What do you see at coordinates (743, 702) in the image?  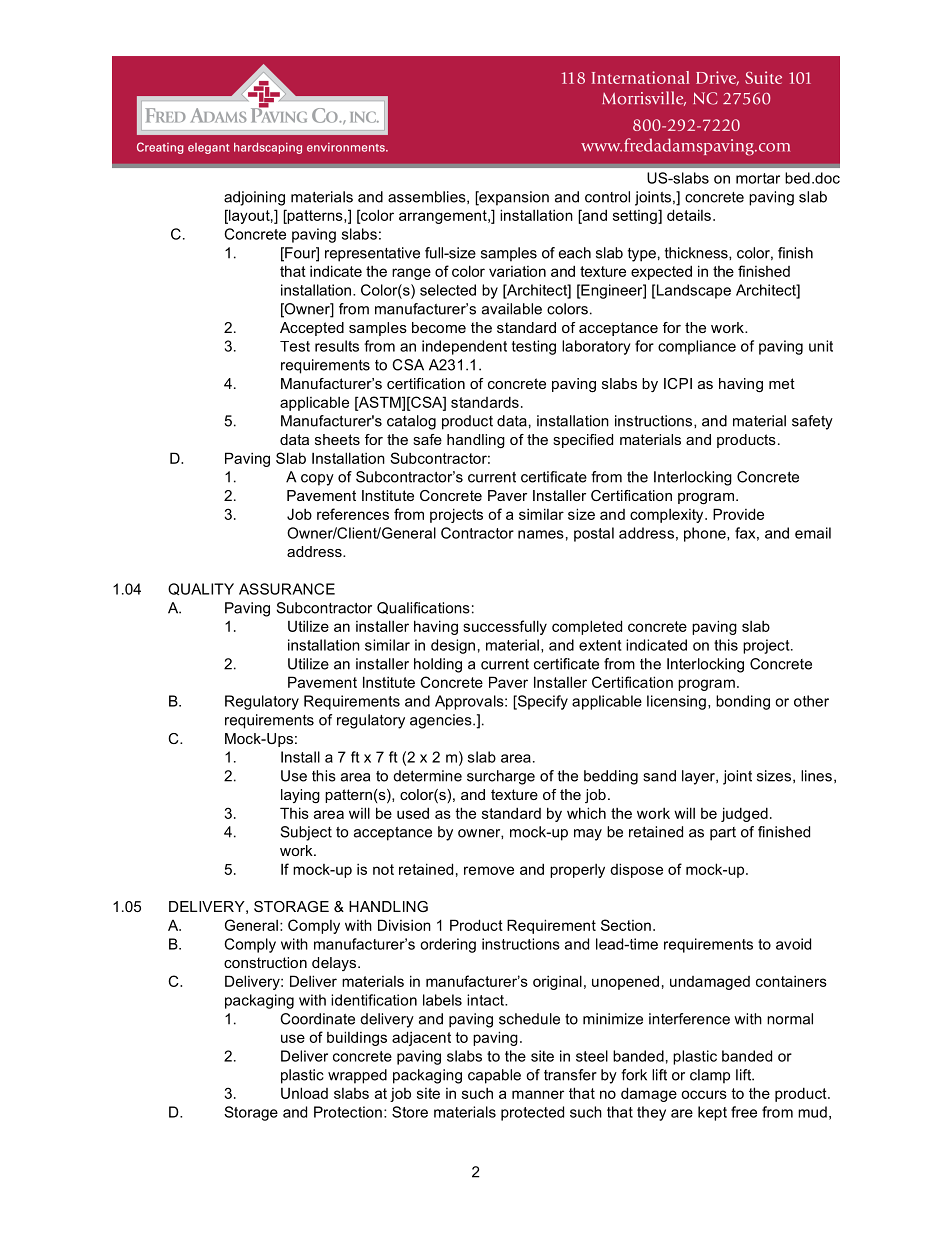 I see `bonding` at bounding box center [743, 702].
